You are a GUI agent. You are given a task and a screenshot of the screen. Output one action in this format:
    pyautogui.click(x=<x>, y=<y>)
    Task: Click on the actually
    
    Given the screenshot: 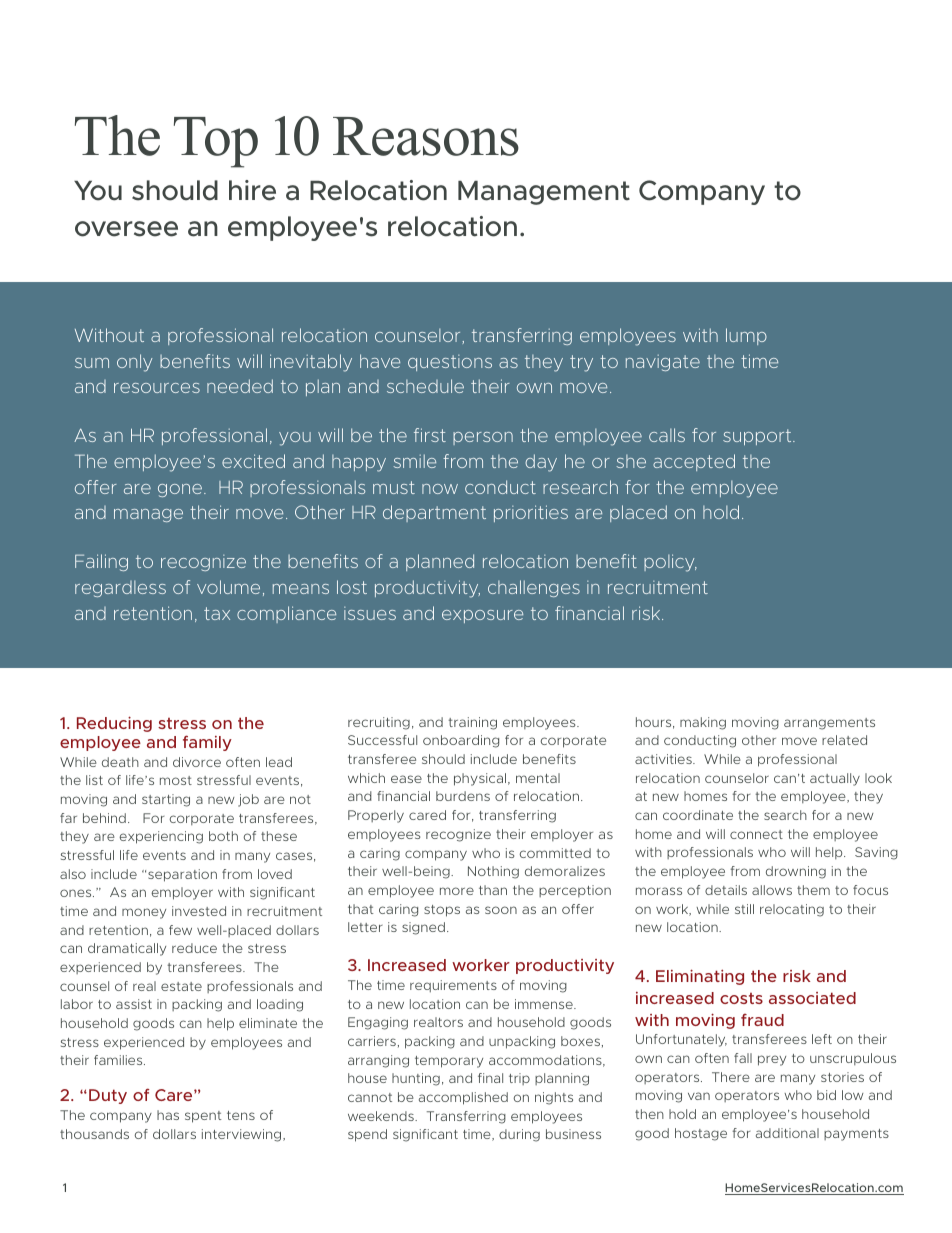 What is the action you would take?
    pyautogui.click(x=835, y=779)
